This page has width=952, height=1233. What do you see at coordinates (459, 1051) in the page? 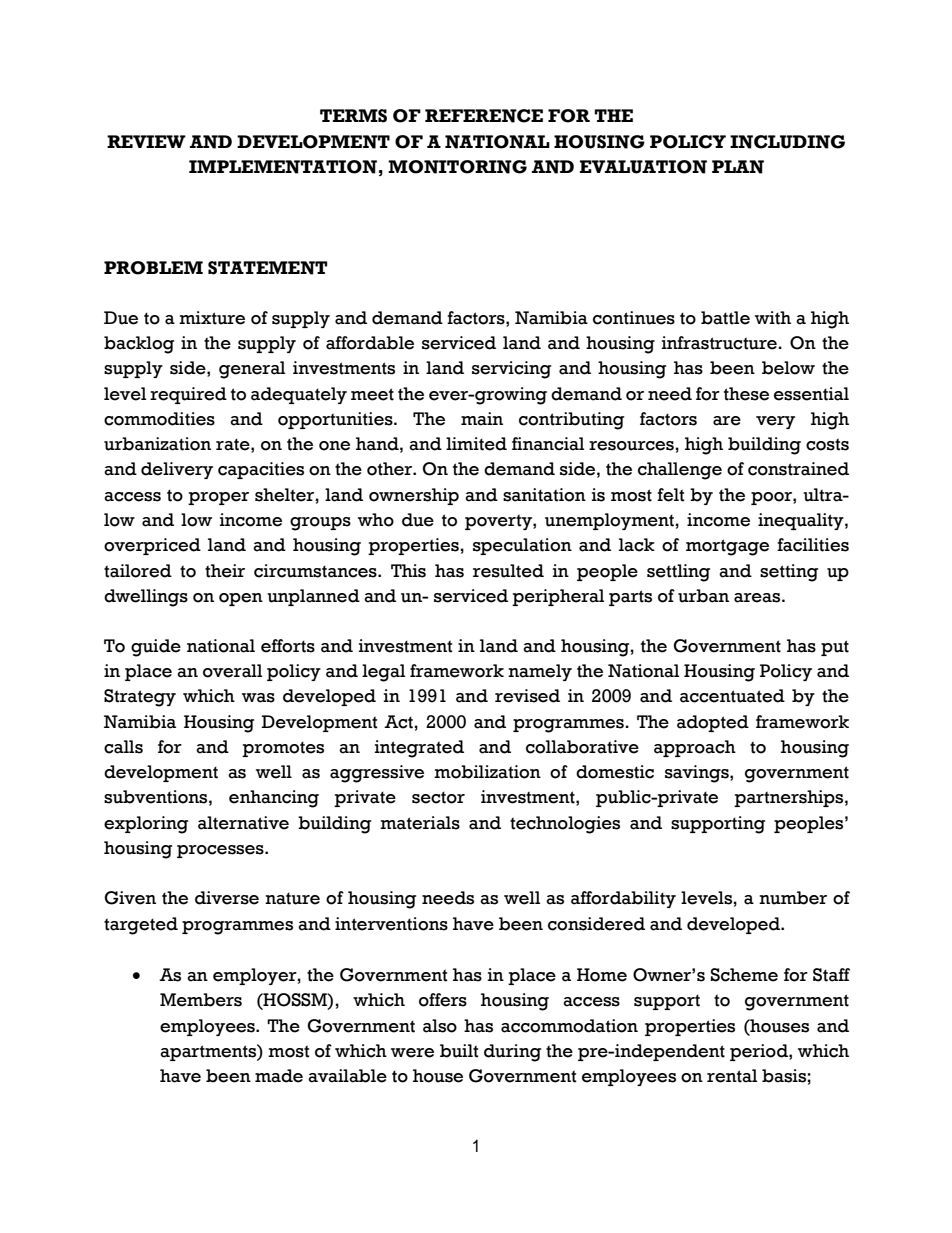
I see `built` at bounding box center [459, 1051].
